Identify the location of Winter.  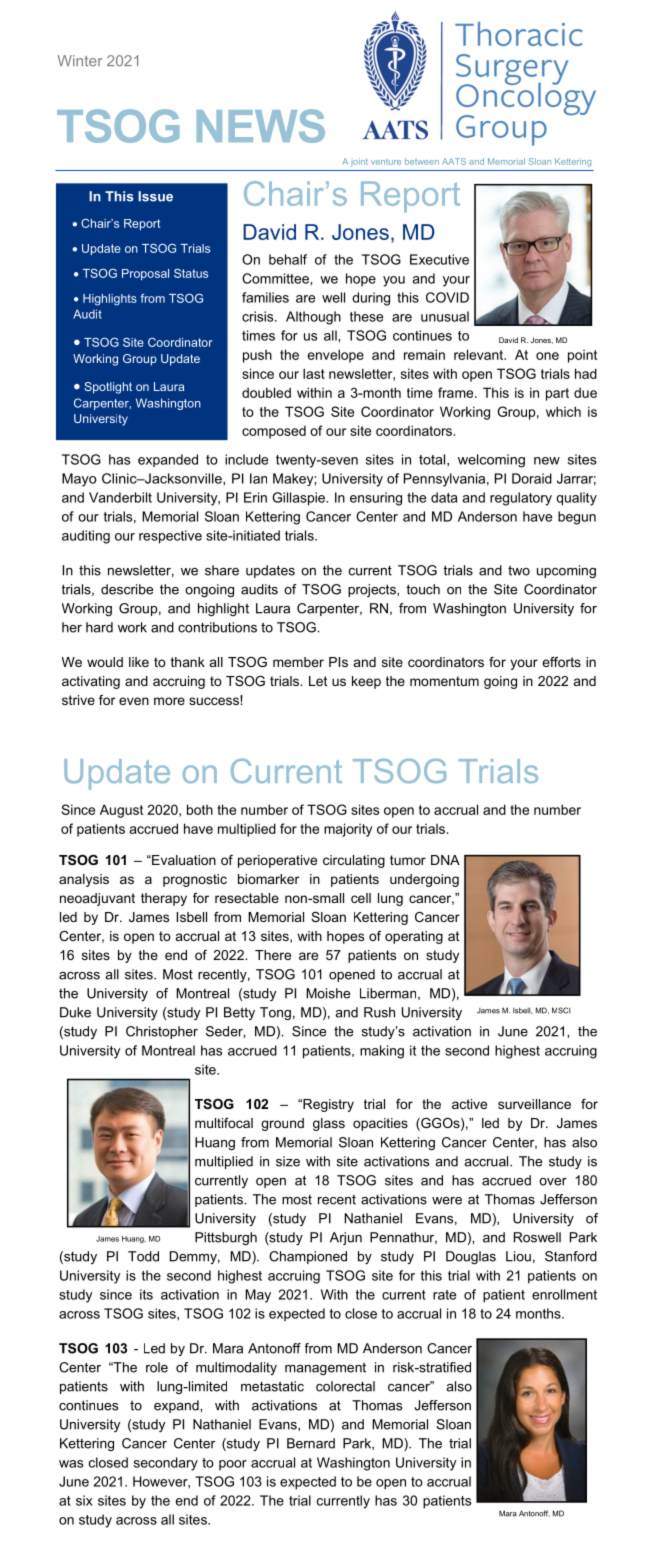
(80, 61).
